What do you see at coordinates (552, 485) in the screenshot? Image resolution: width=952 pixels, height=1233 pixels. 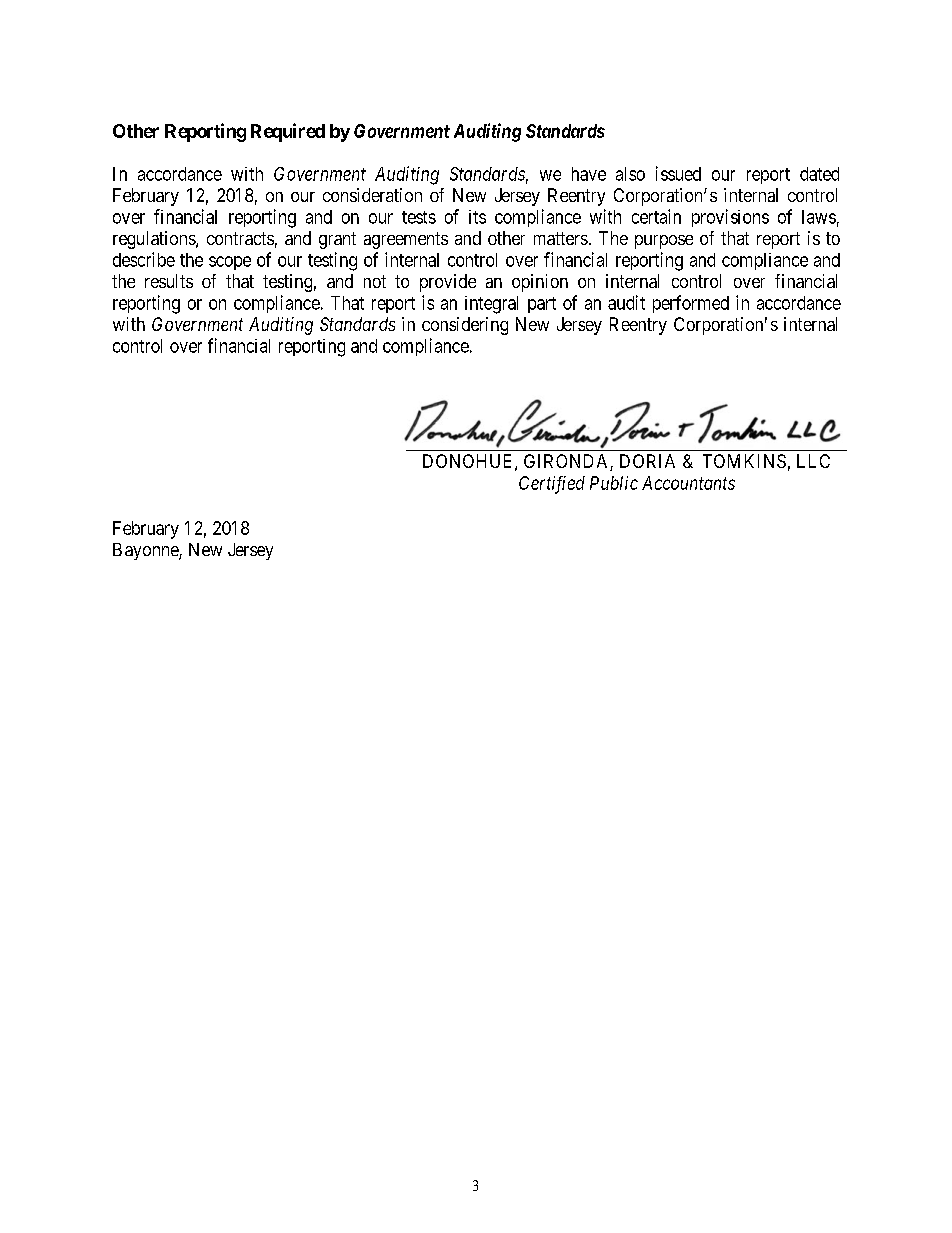 I see `Certified` at bounding box center [552, 485].
